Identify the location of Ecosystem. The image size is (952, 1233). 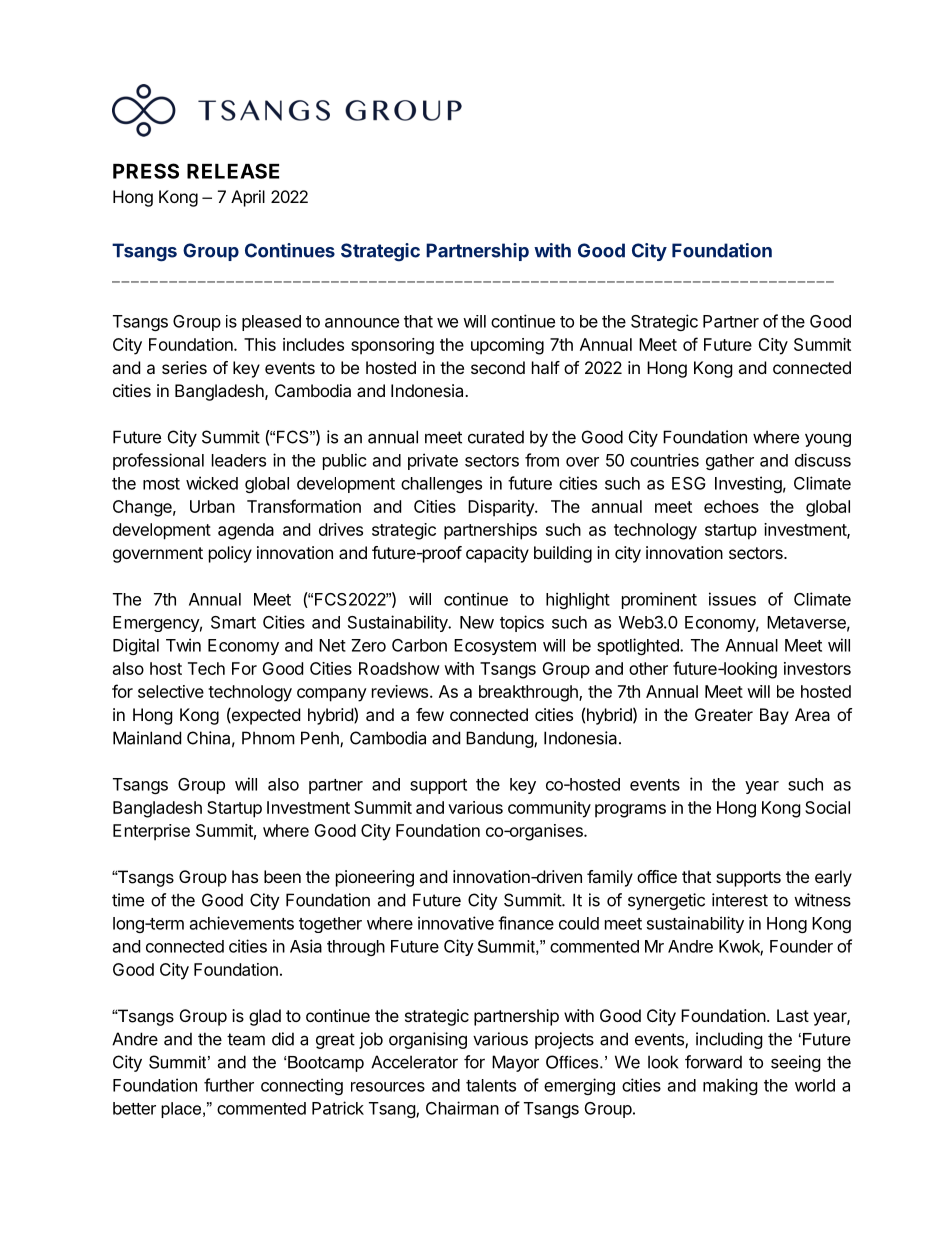
(495, 647).
